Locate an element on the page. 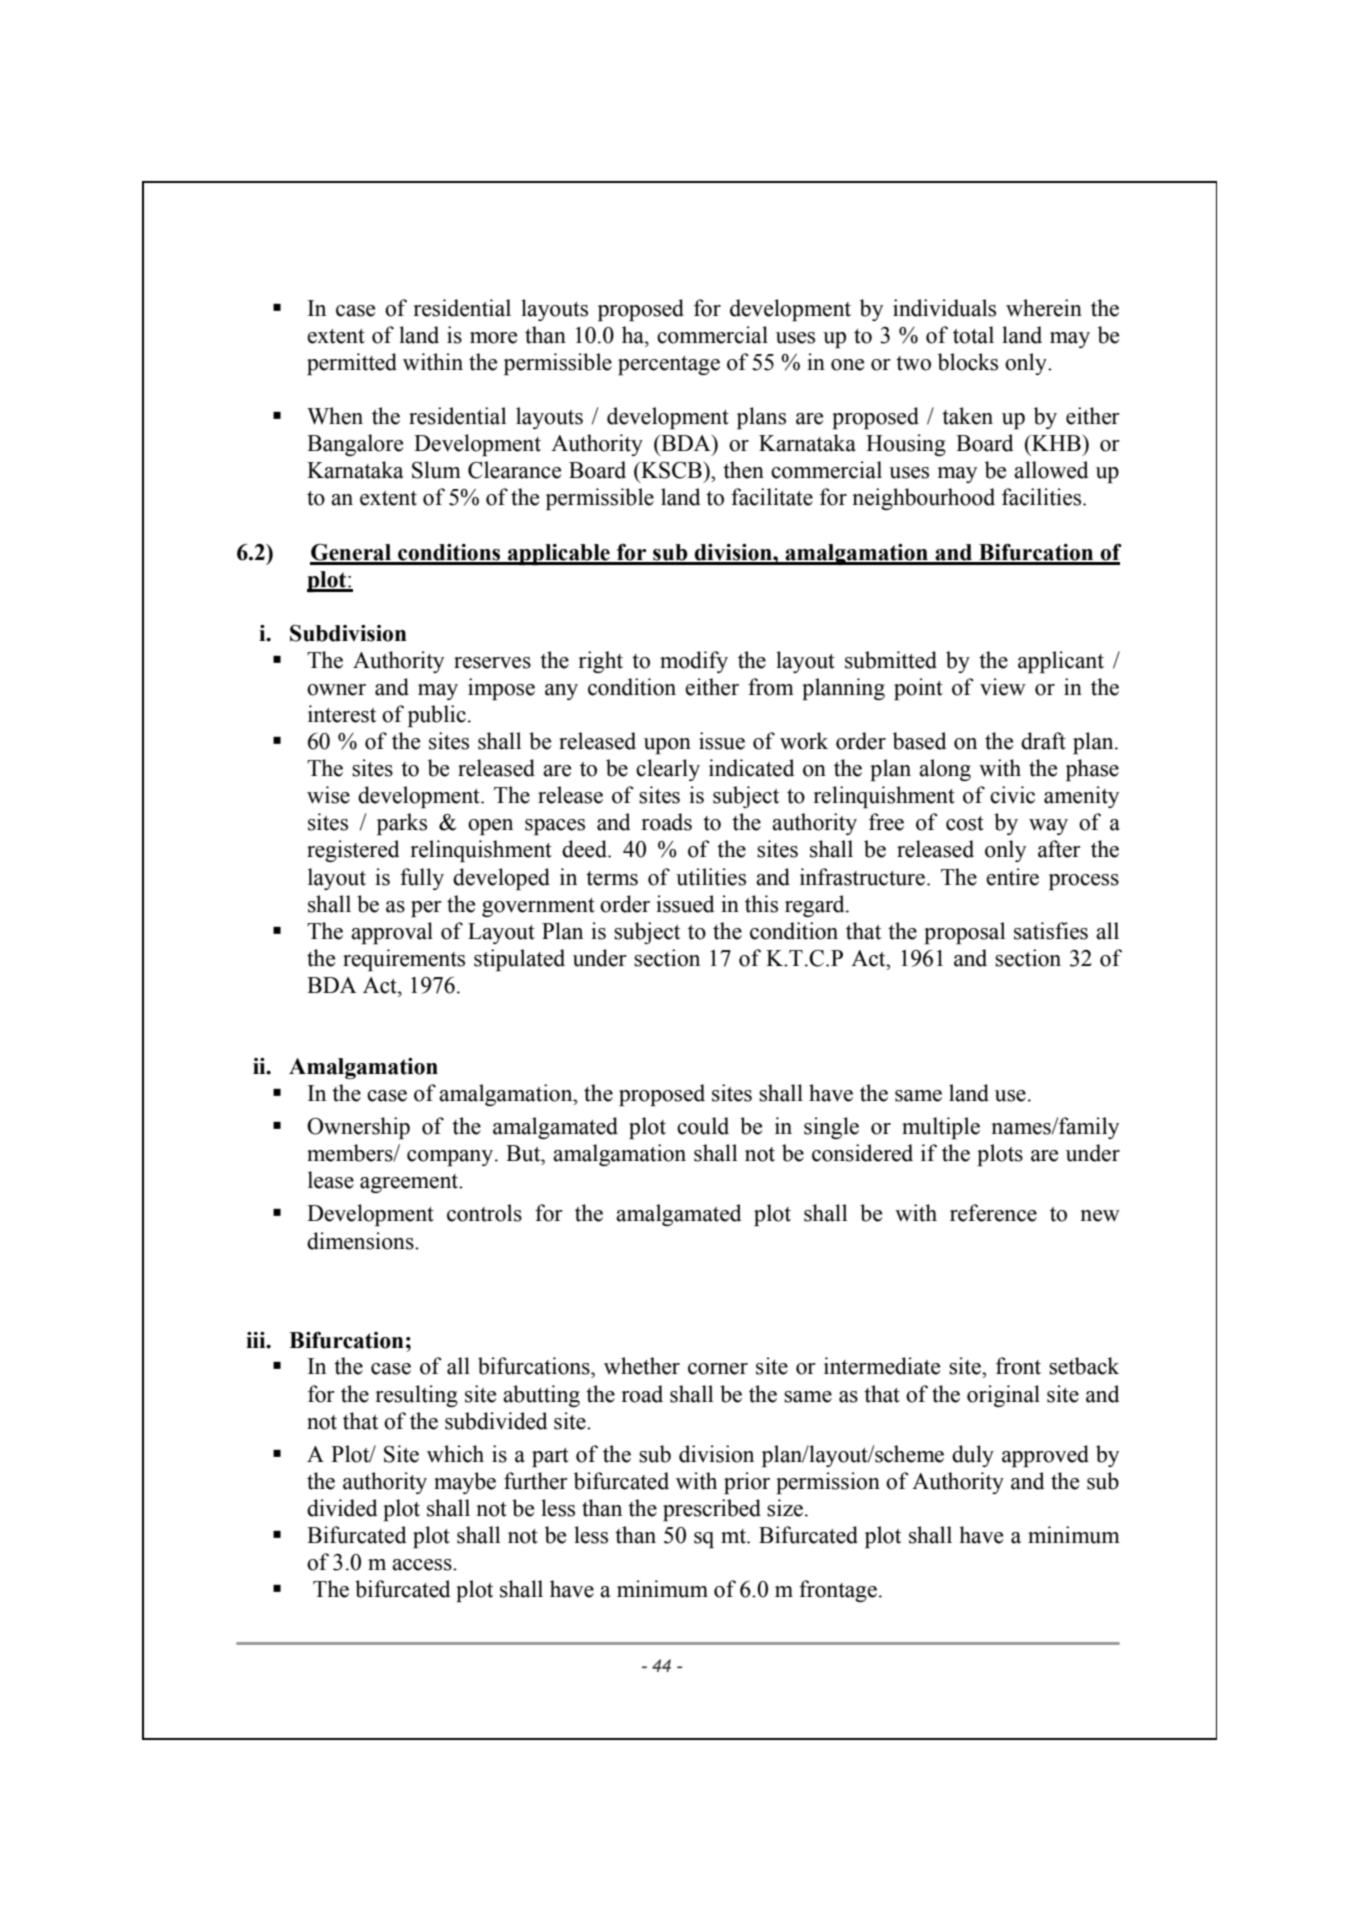  modify is located at coordinates (694, 662).
